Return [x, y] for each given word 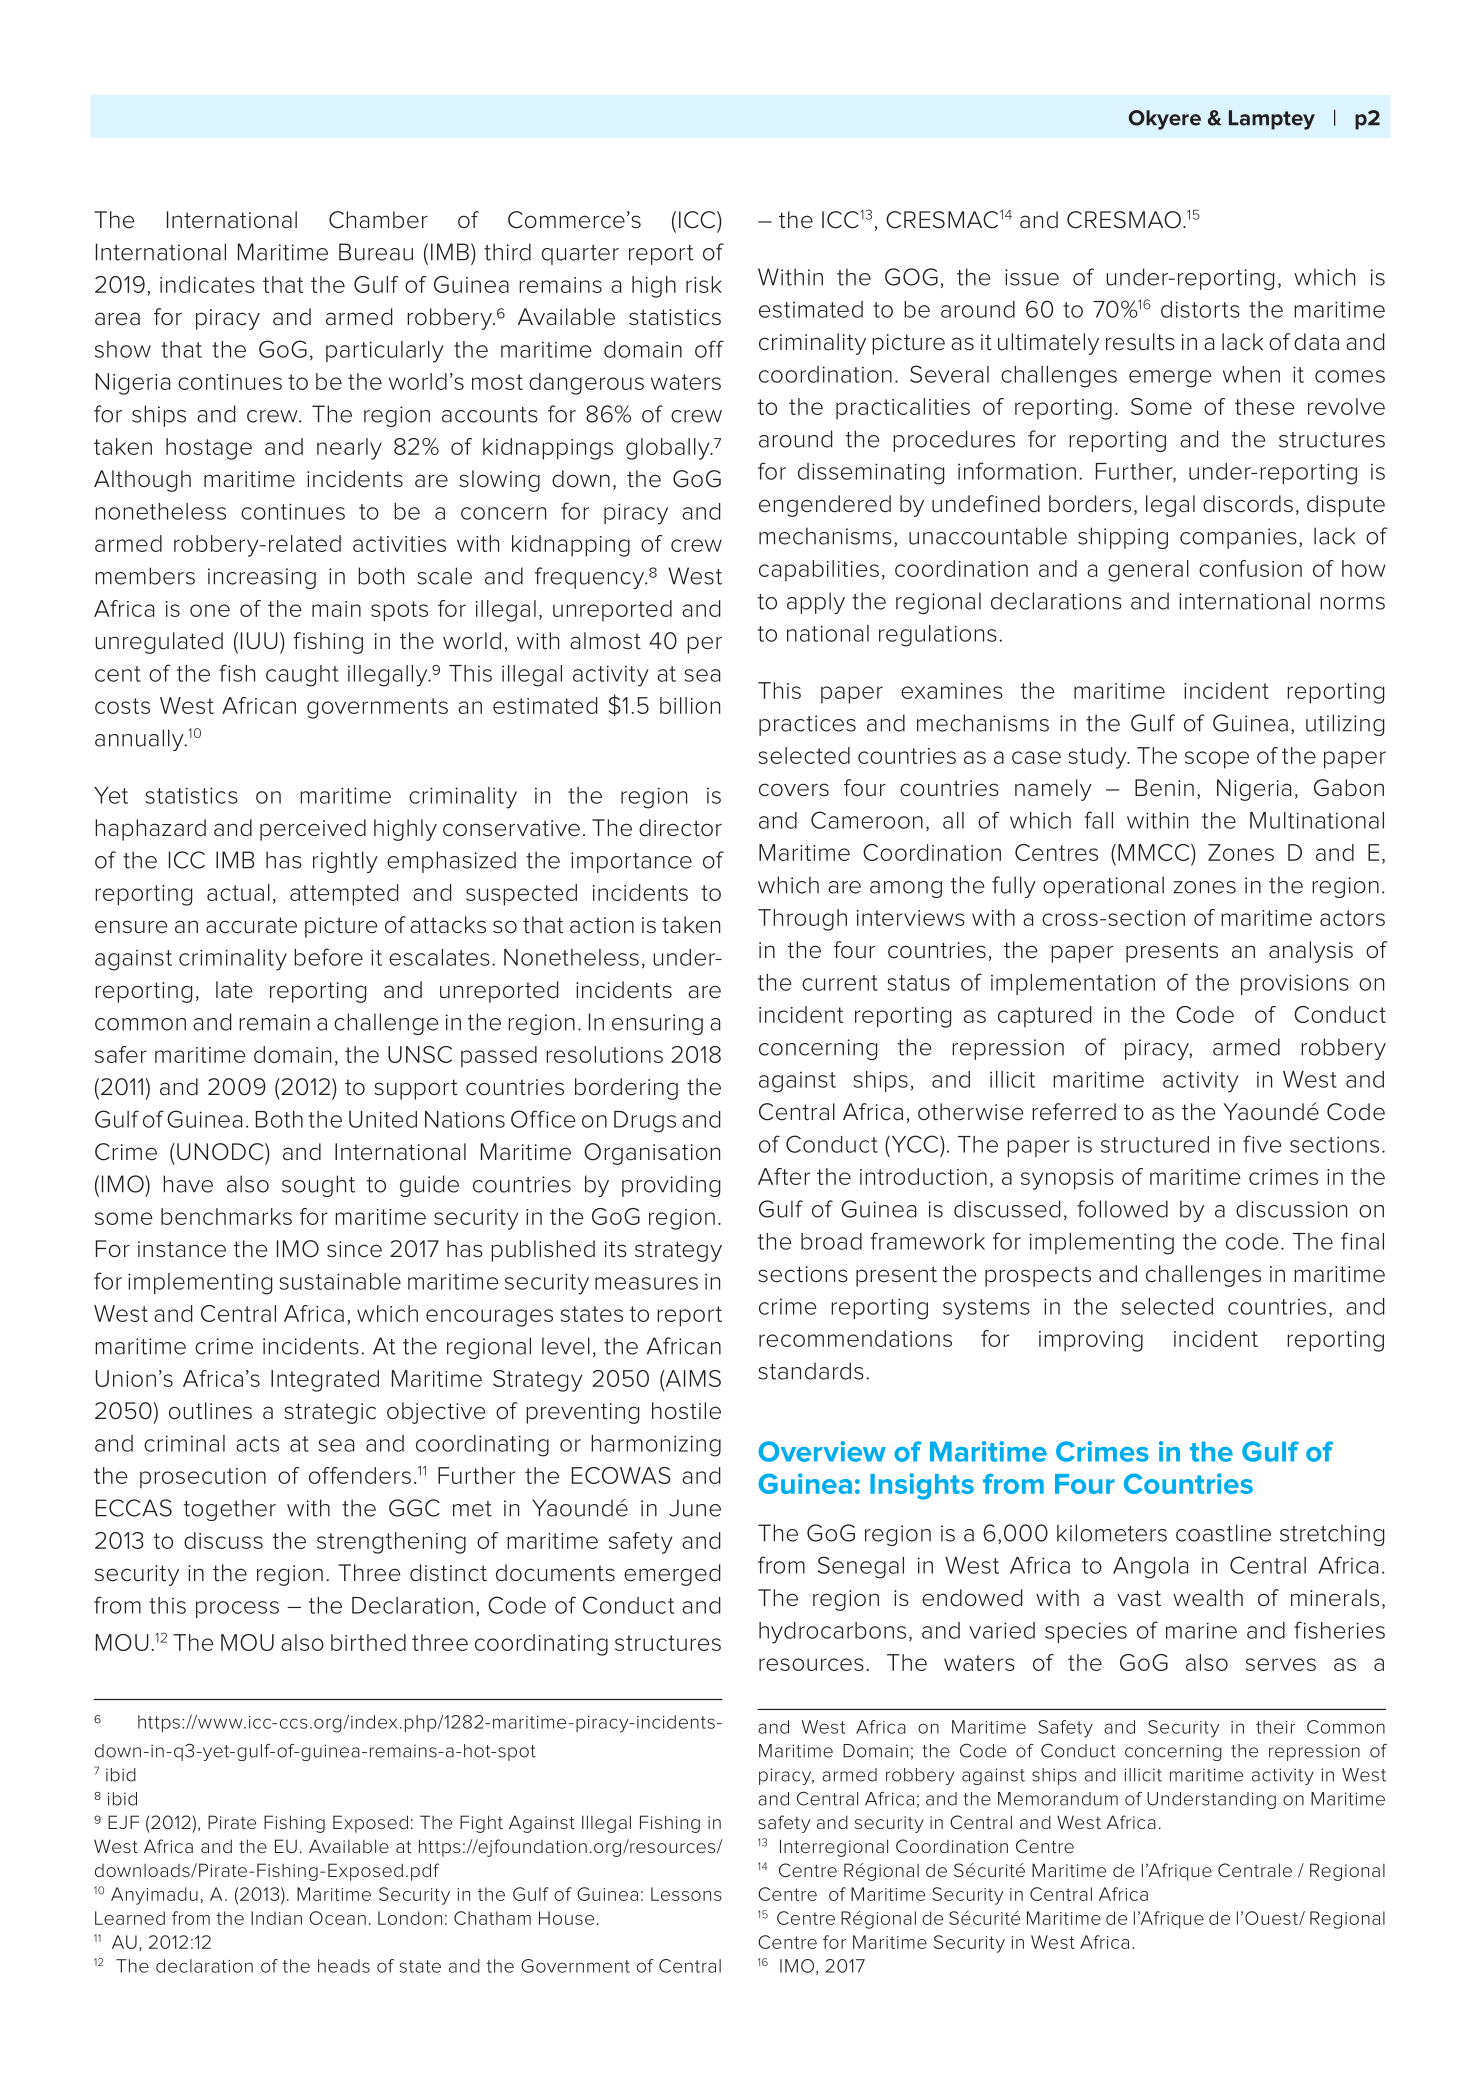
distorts [1200, 309]
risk [704, 284]
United [383, 1119]
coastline [1223, 1533]
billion [690, 705]
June [695, 1508]
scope [1217, 760]
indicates [207, 284]
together [230, 1510]
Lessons [686, 1894]
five [1262, 1144]
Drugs [645, 1122]
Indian [276, 1918]
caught [302, 676]
